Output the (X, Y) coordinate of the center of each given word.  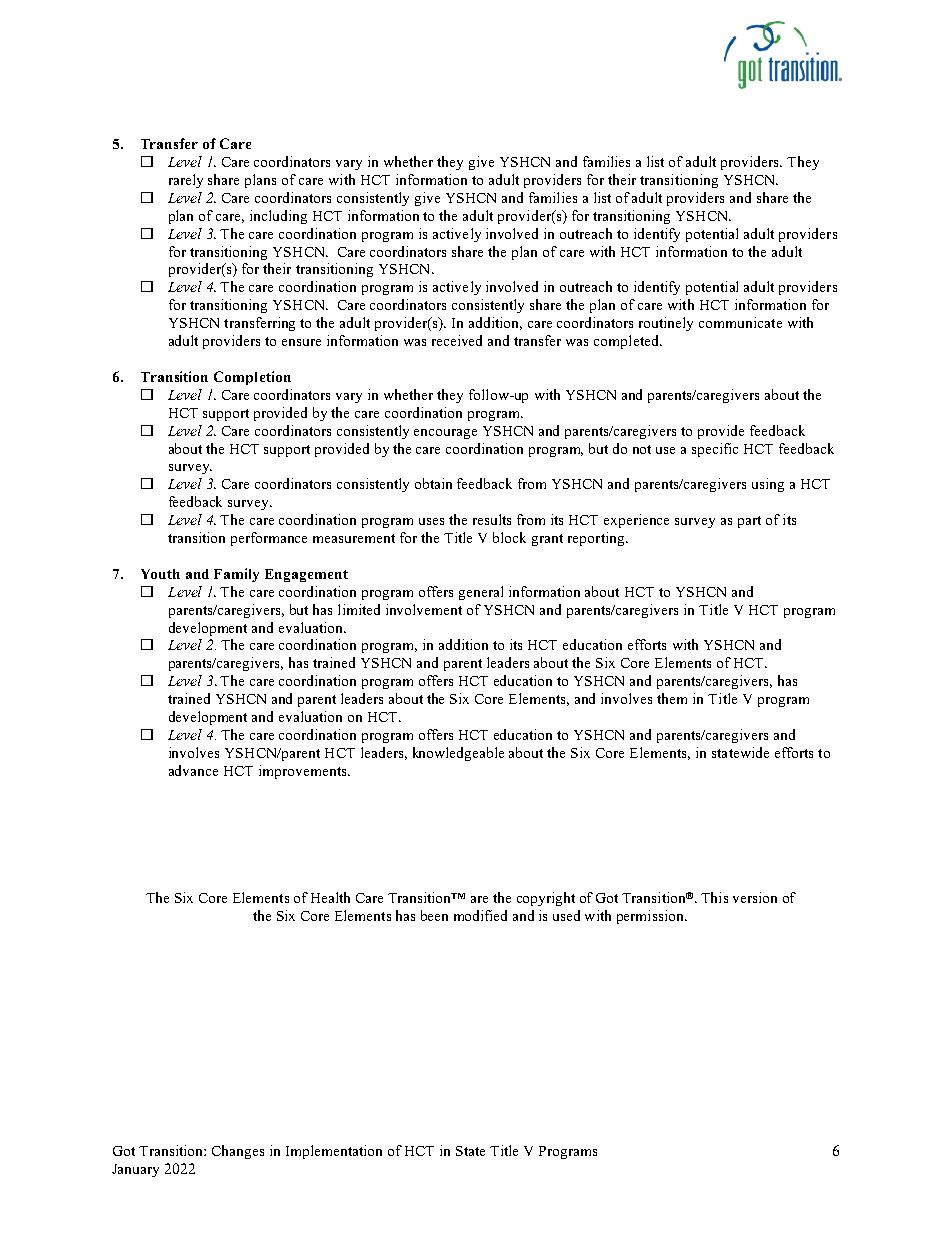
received (457, 340)
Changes (238, 1152)
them (672, 698)
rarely (186, 181)
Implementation (334, 1152)
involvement (424, 609)
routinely (666, 324)
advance (193, 770)
